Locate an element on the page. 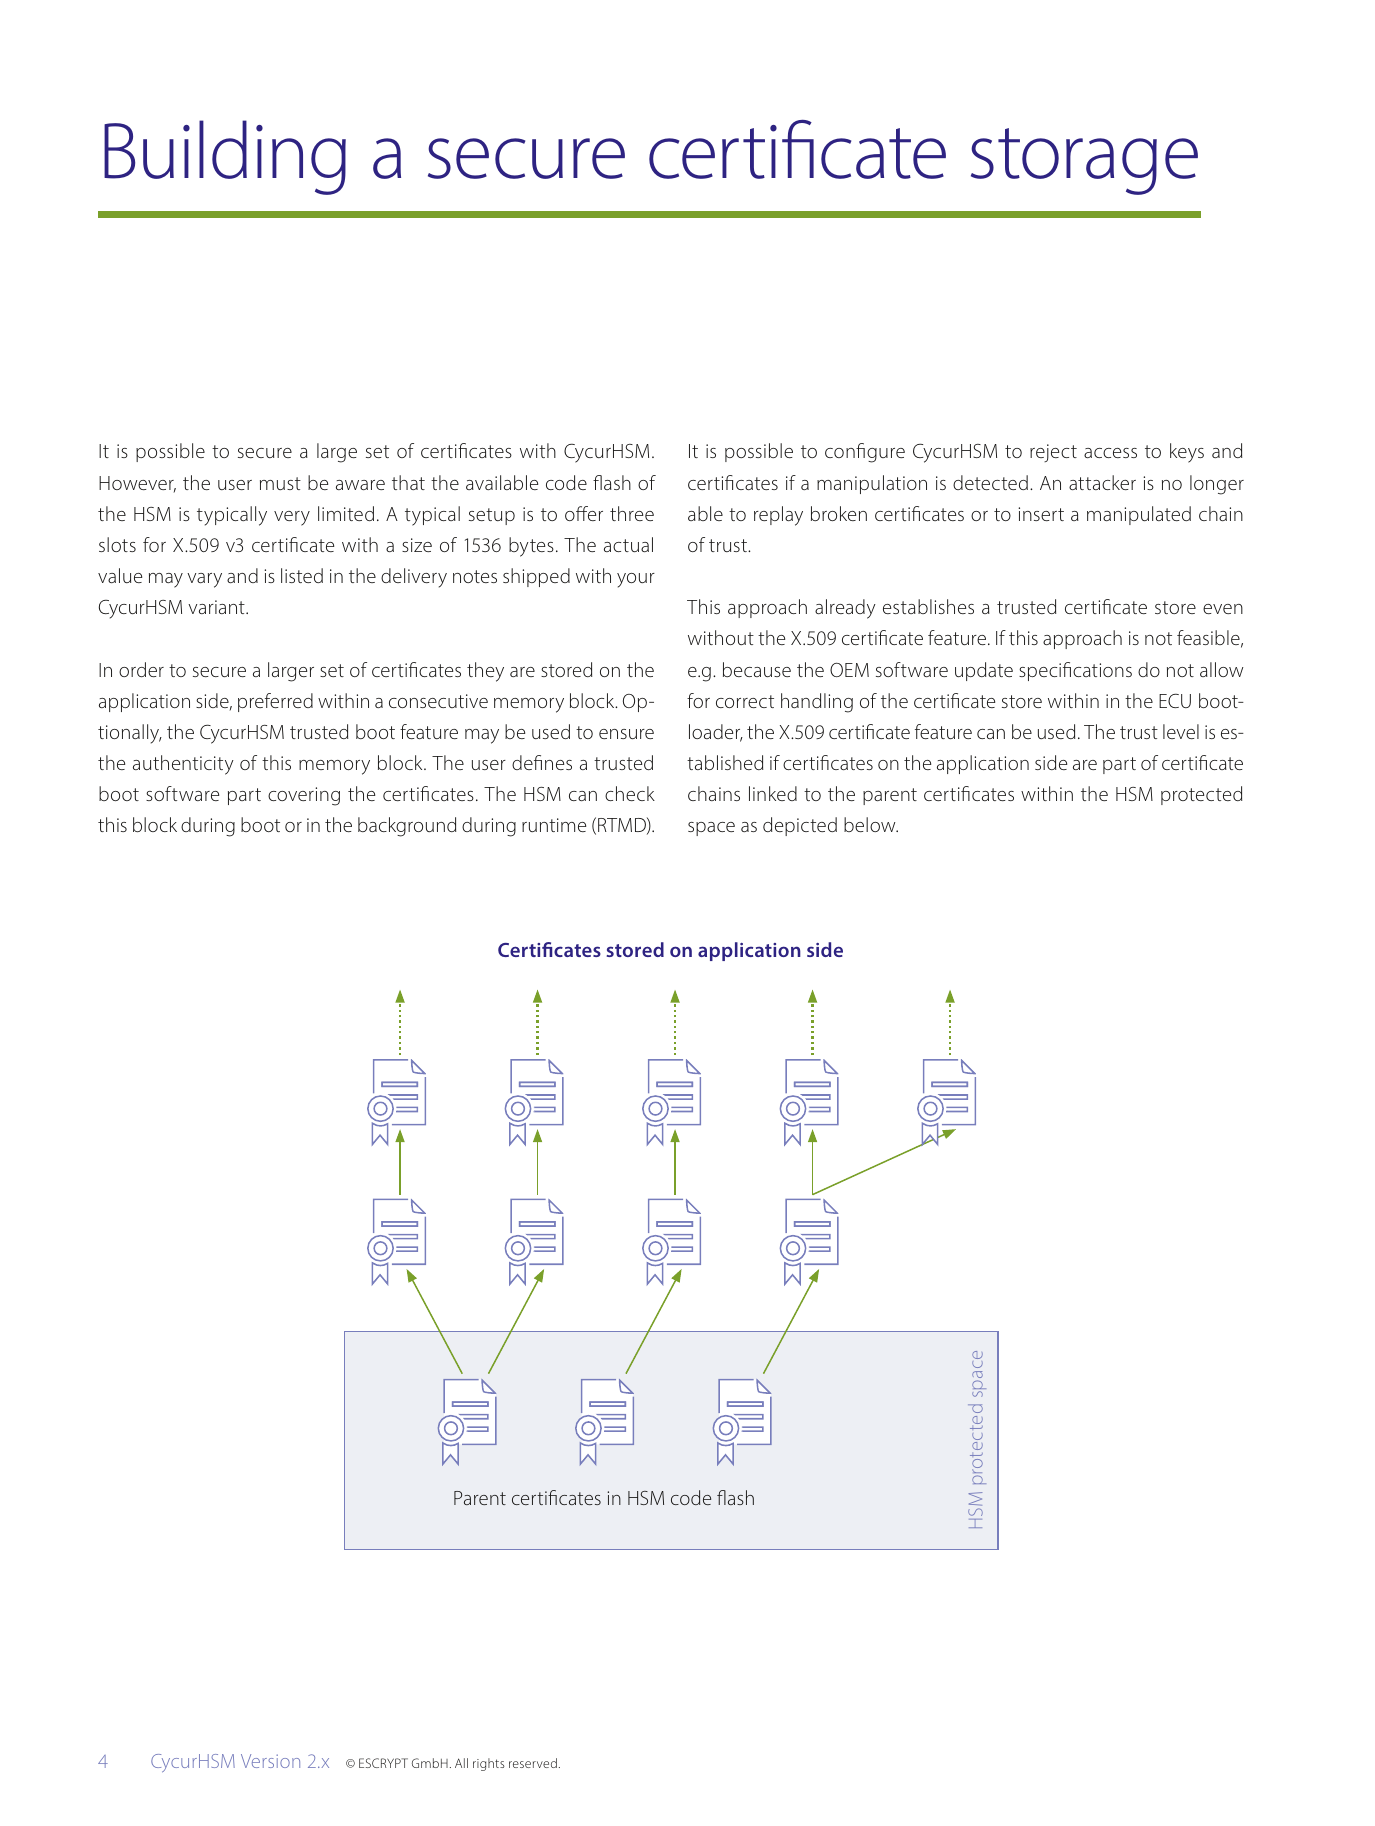  covering is located at coordinates (304, 796).
